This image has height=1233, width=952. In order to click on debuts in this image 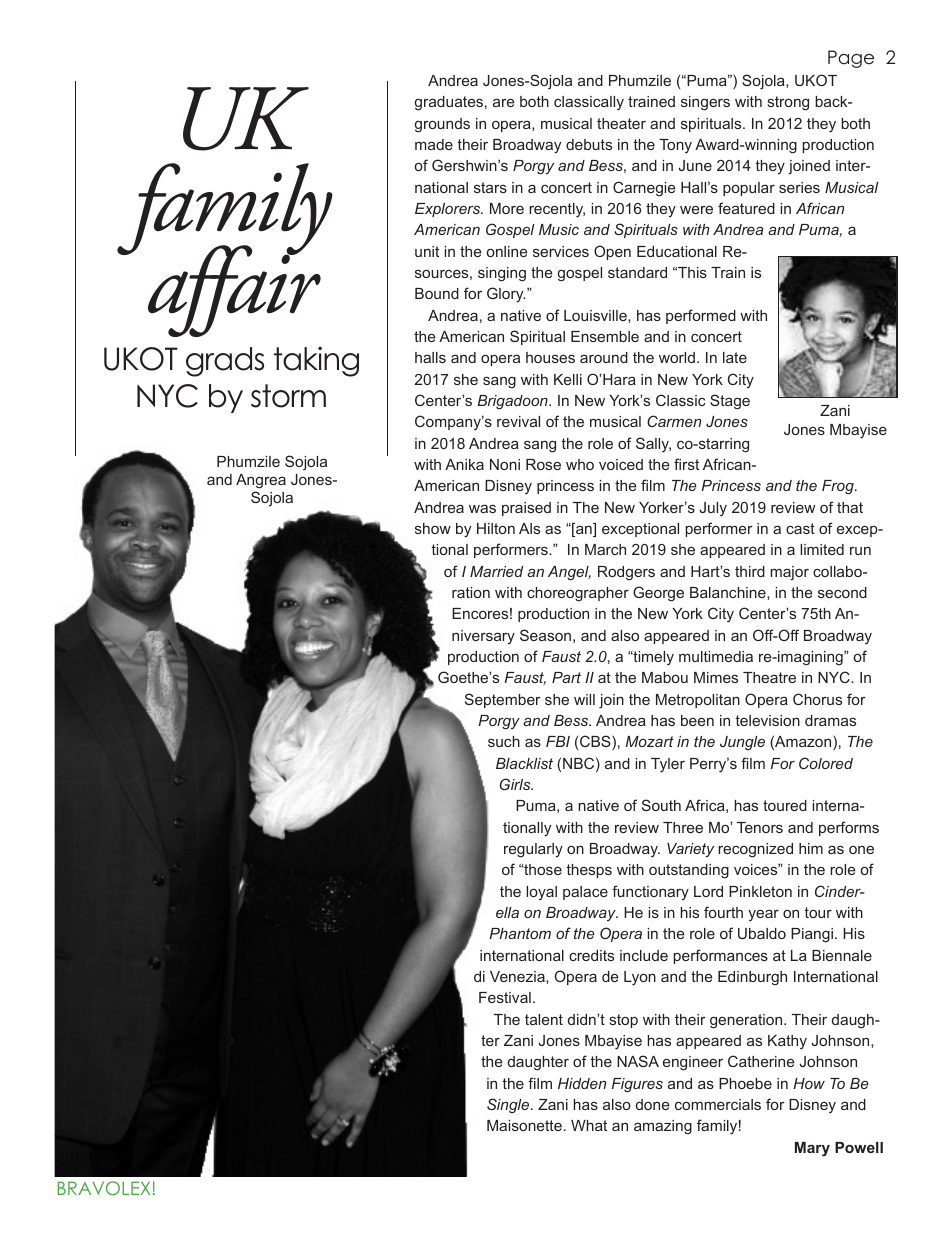, I will do `click(589, 144)`.
